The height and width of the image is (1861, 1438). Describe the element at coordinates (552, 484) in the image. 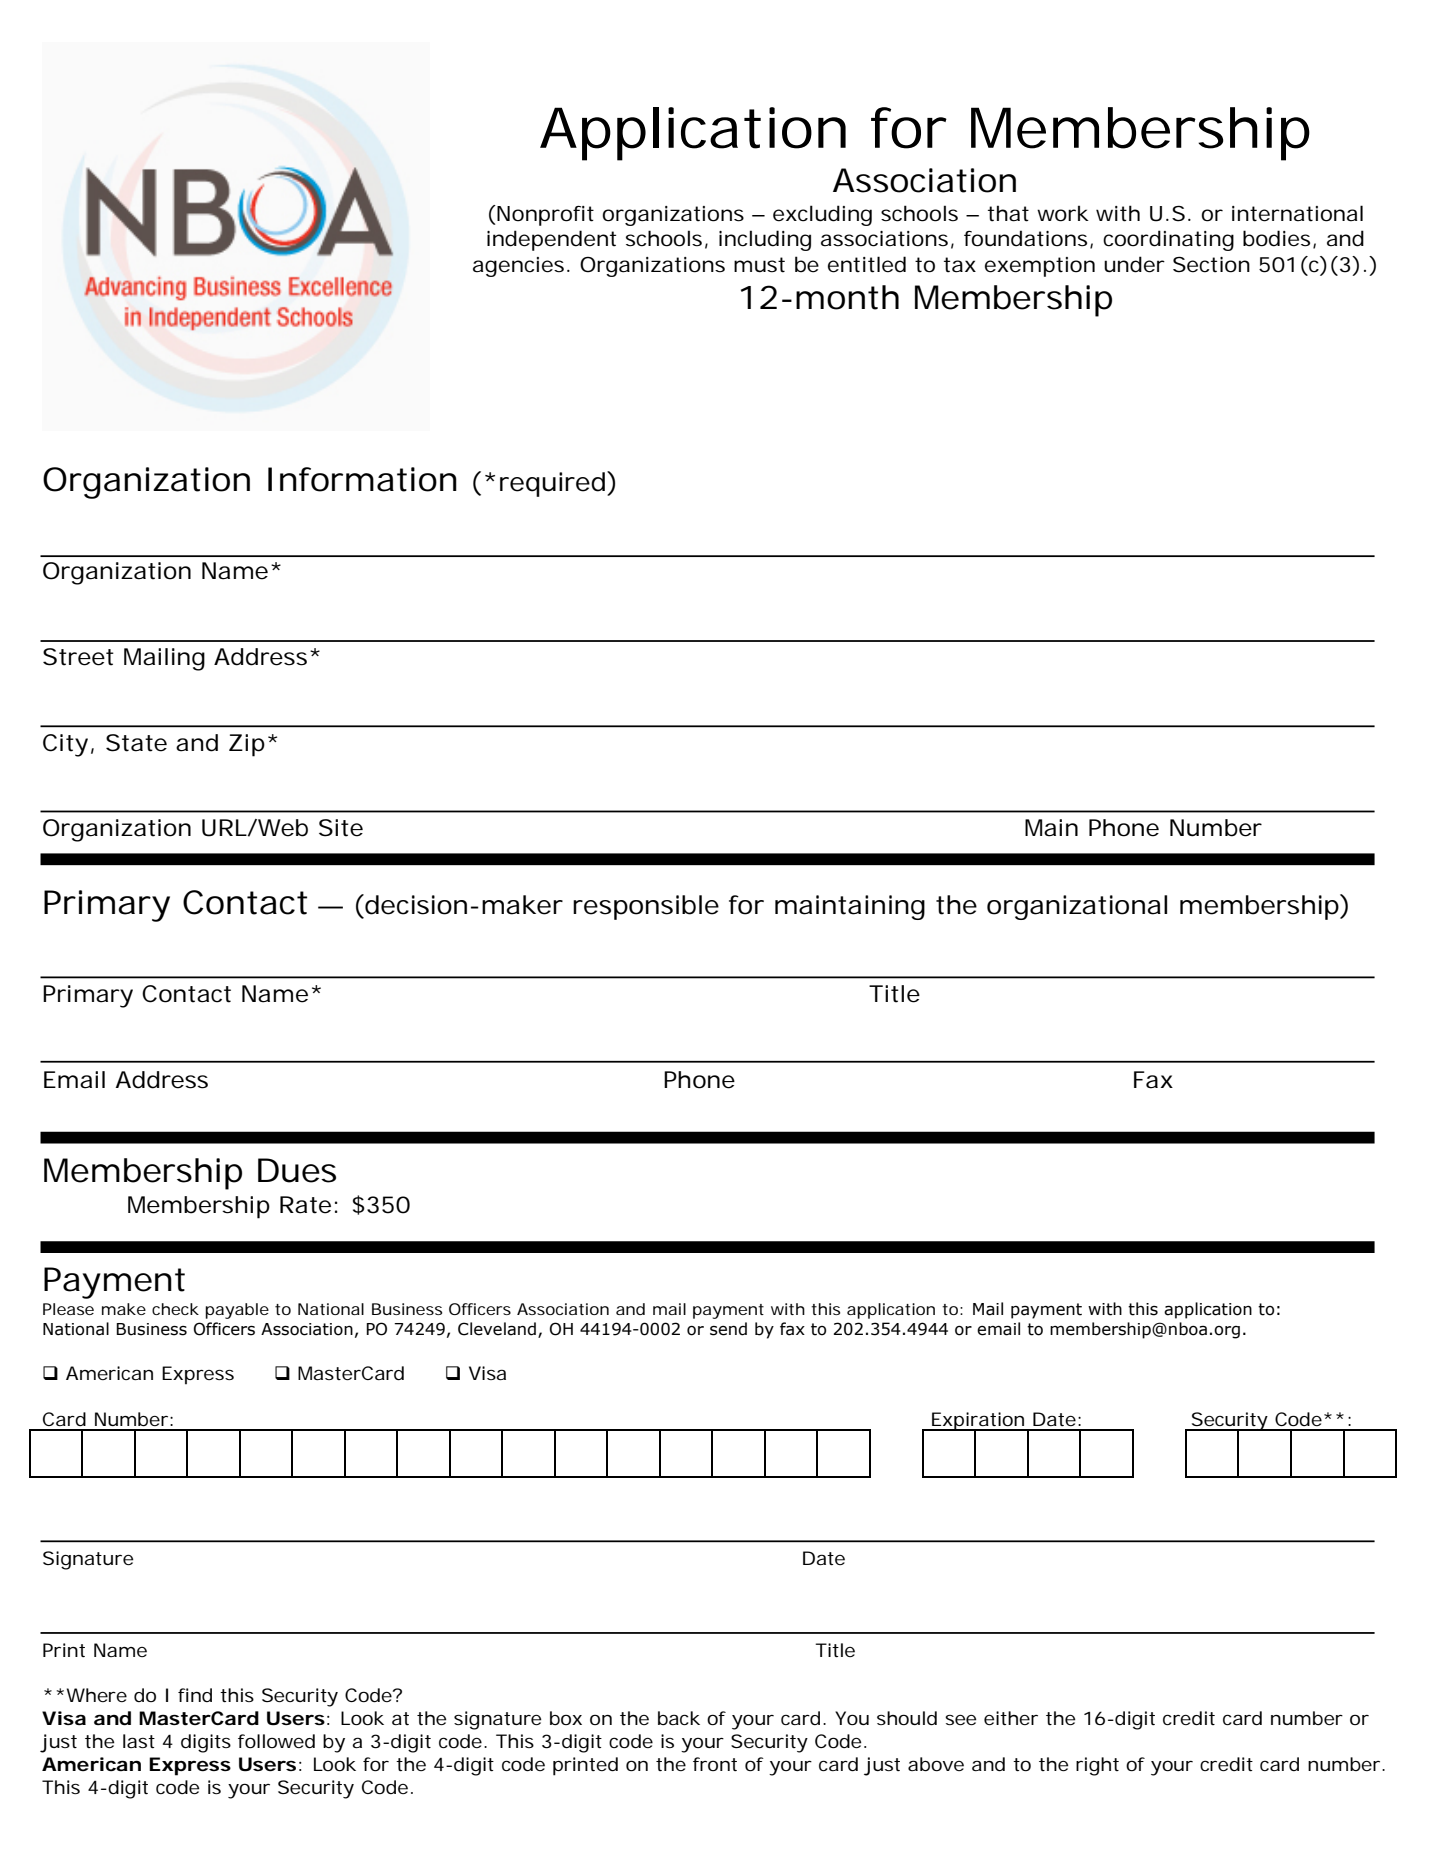

I see `required` at that location.
